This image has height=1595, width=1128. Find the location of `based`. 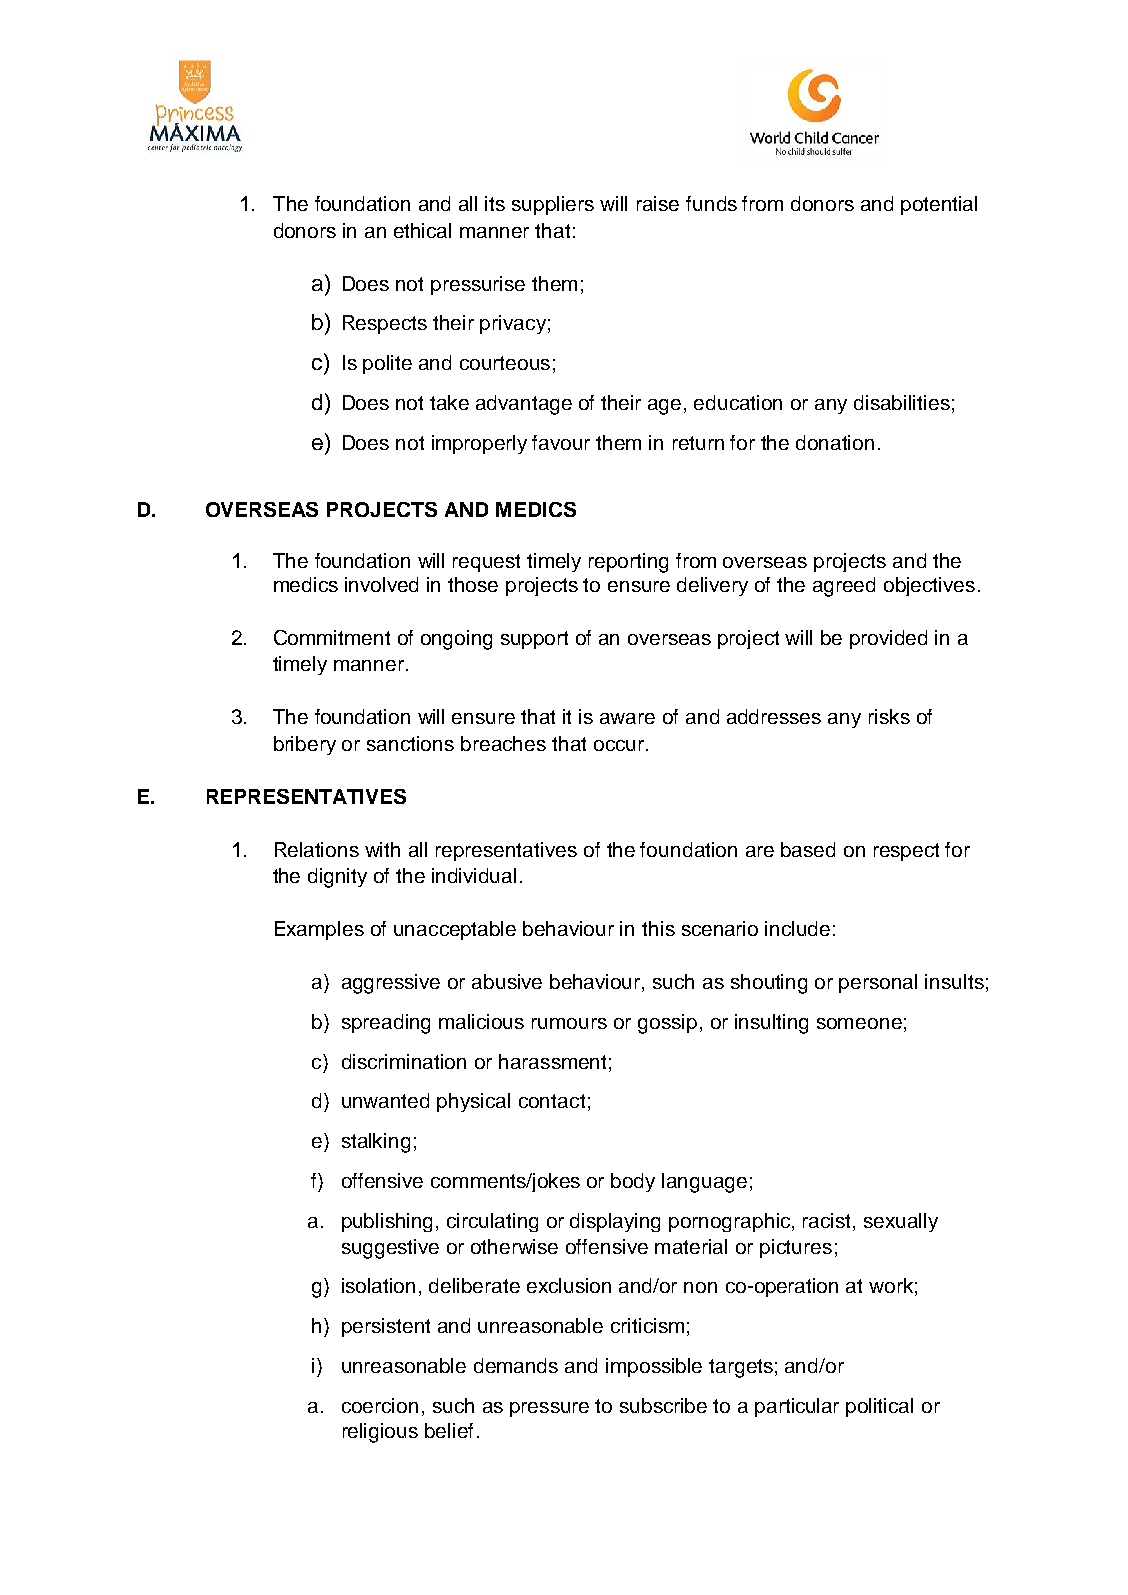

based is located at coordinates (808, 849).
